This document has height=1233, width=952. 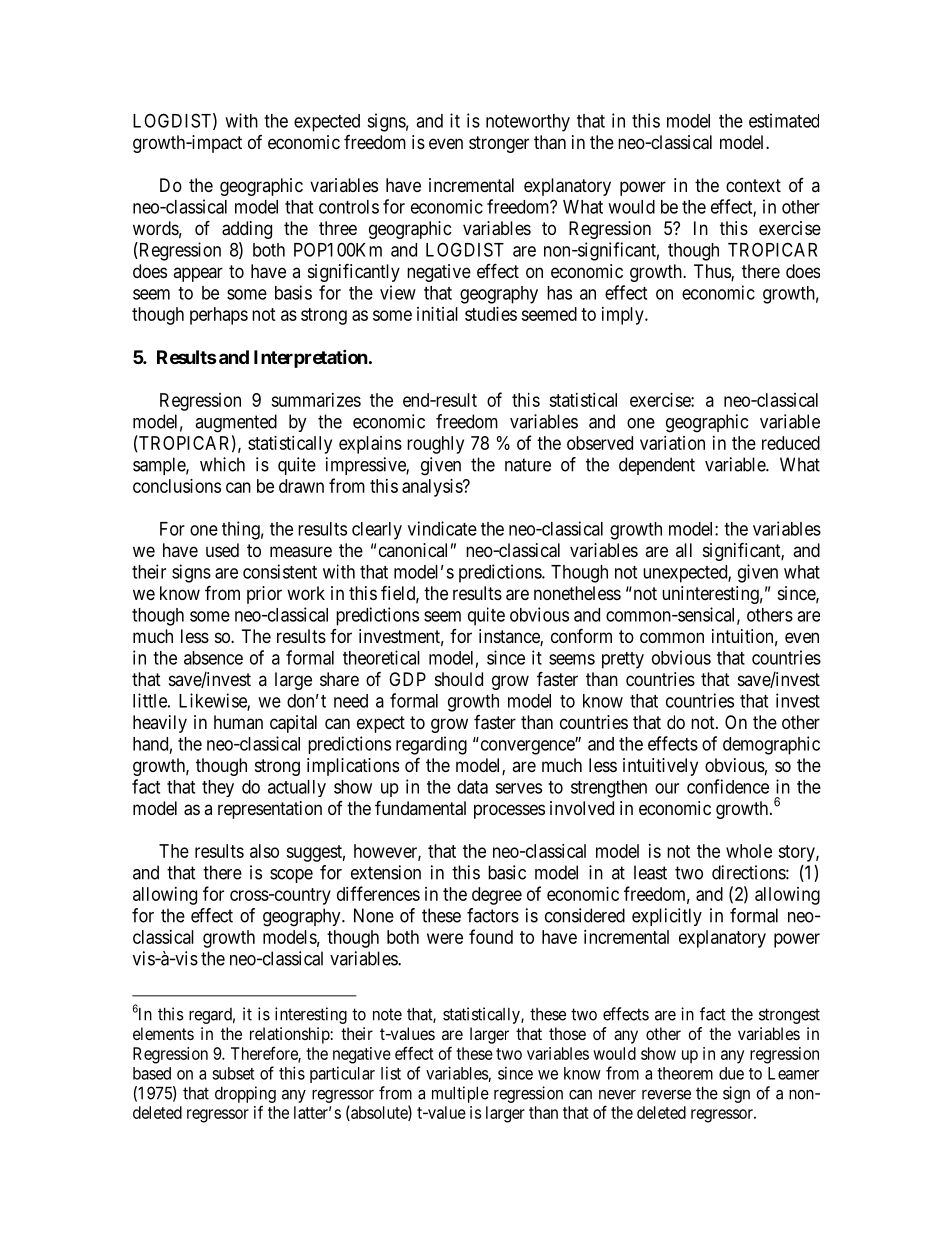 What do you see at coordinates (247, 230) in the document?
I see `adding` at bounding box center [247, 230].
